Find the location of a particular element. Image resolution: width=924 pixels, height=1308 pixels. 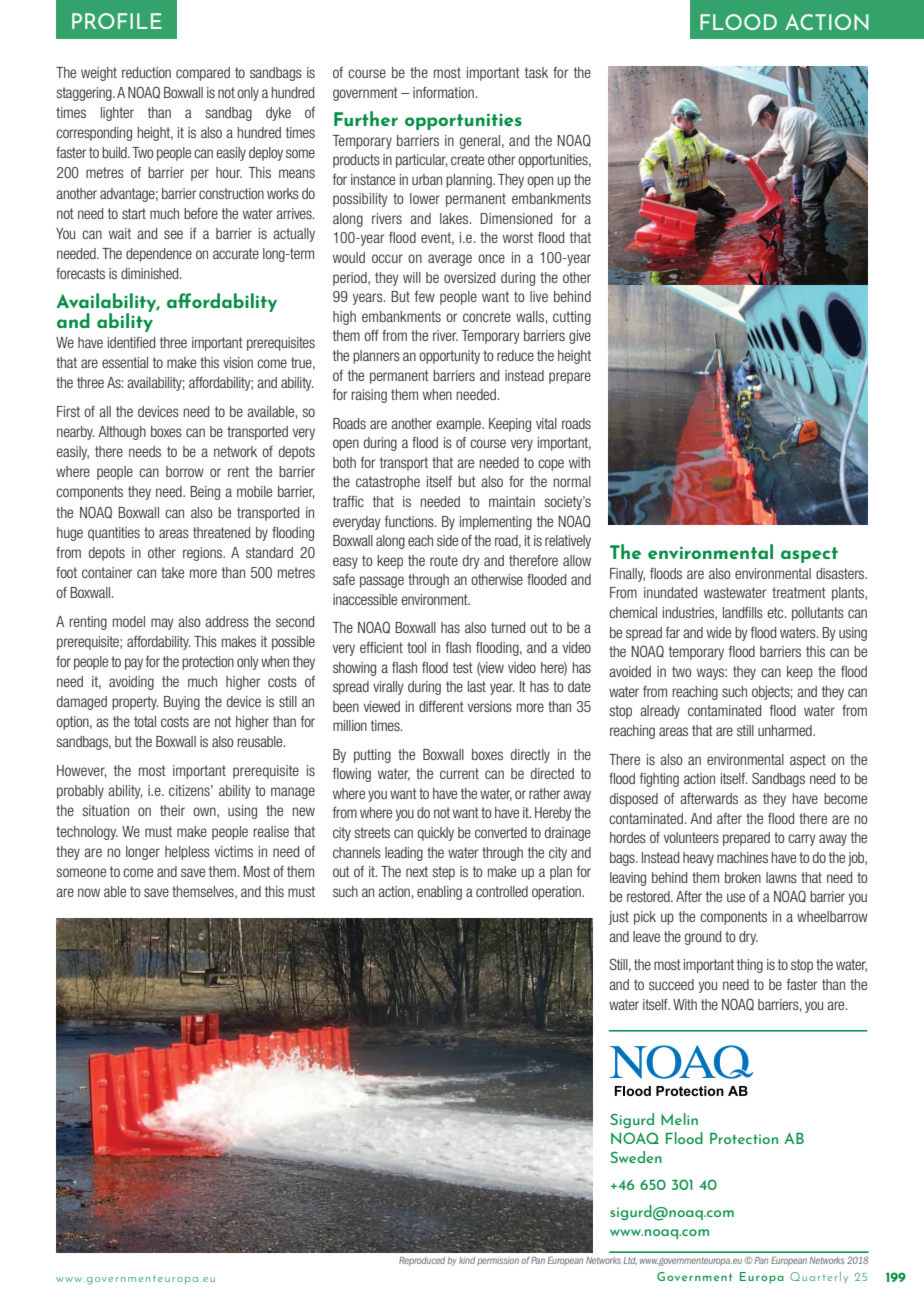

borrow is located at coordinates (185, 471).
